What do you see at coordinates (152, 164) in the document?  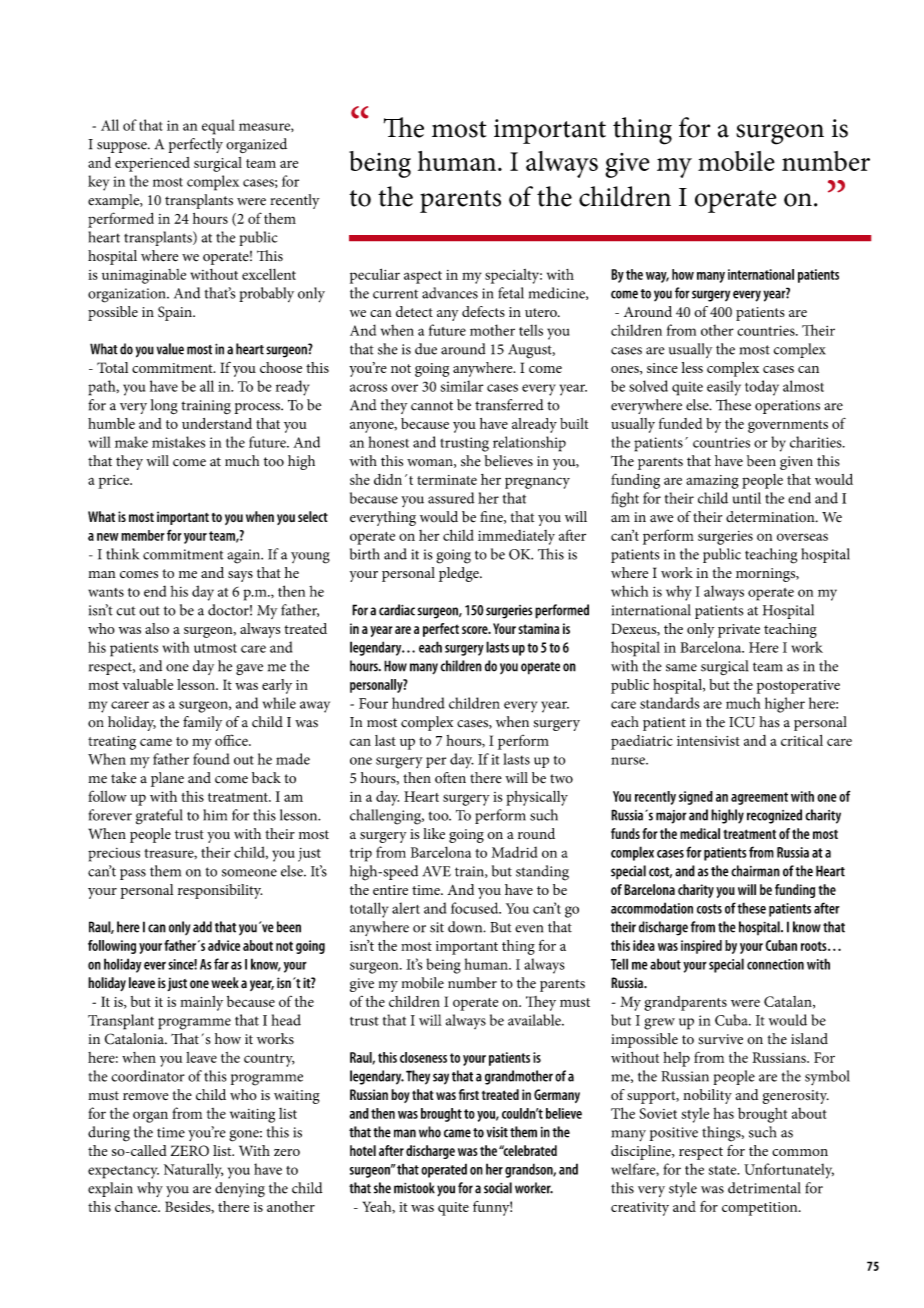 I see `experienced` at bounding box center [152, 164].
